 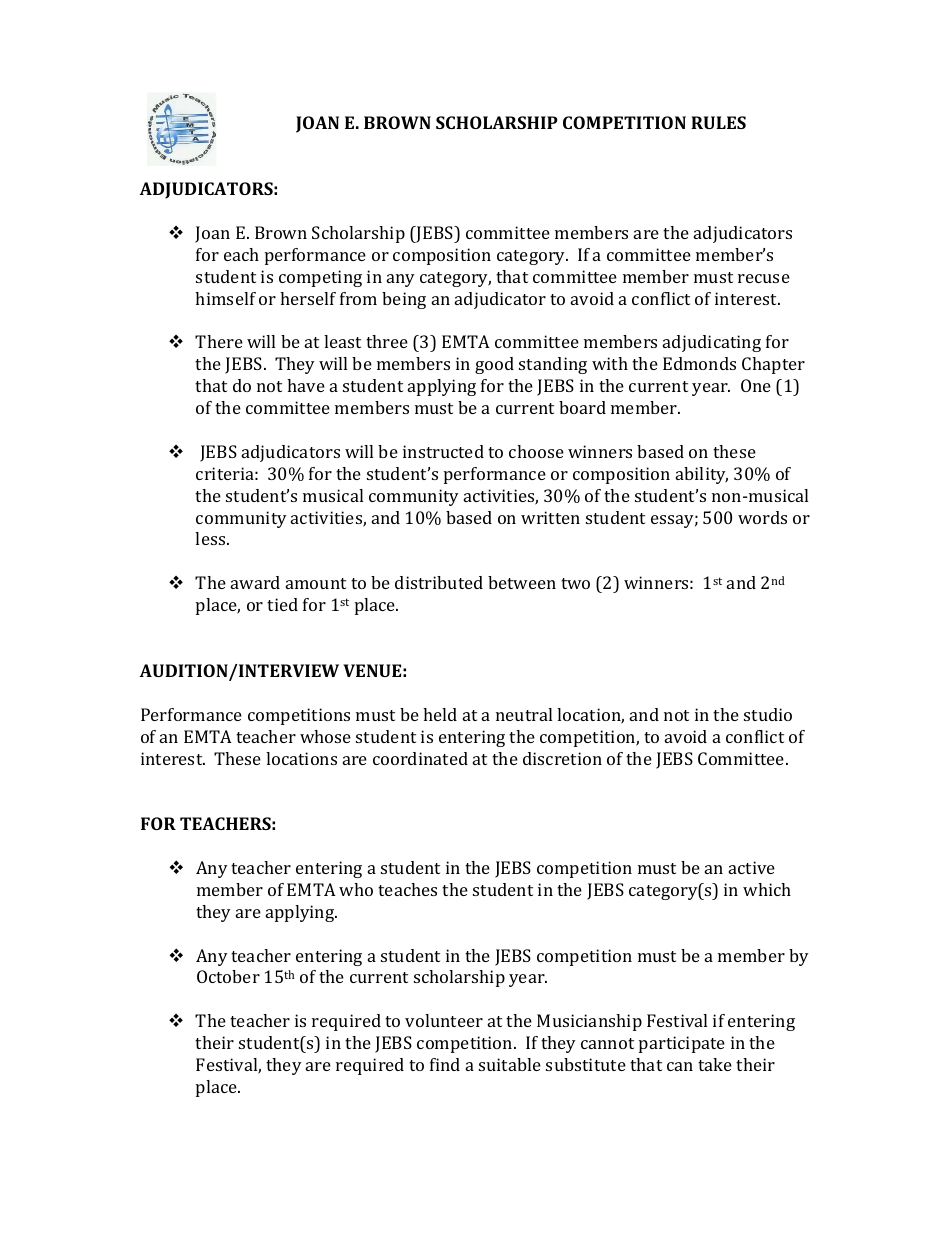 I want to click on suitable, so click(x=510, y=1064).
